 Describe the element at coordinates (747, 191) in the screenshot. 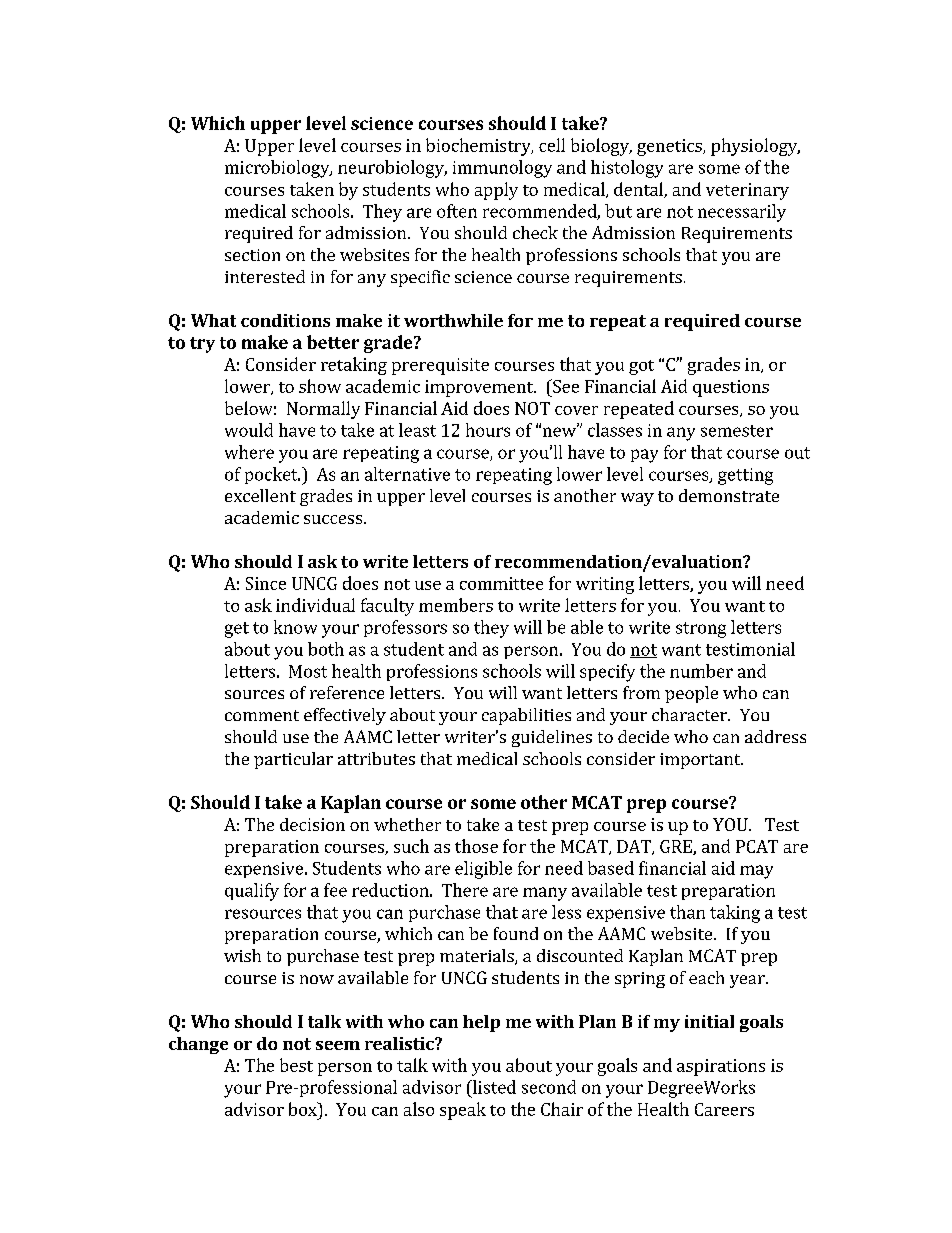

I see `veterinary` at that location.
